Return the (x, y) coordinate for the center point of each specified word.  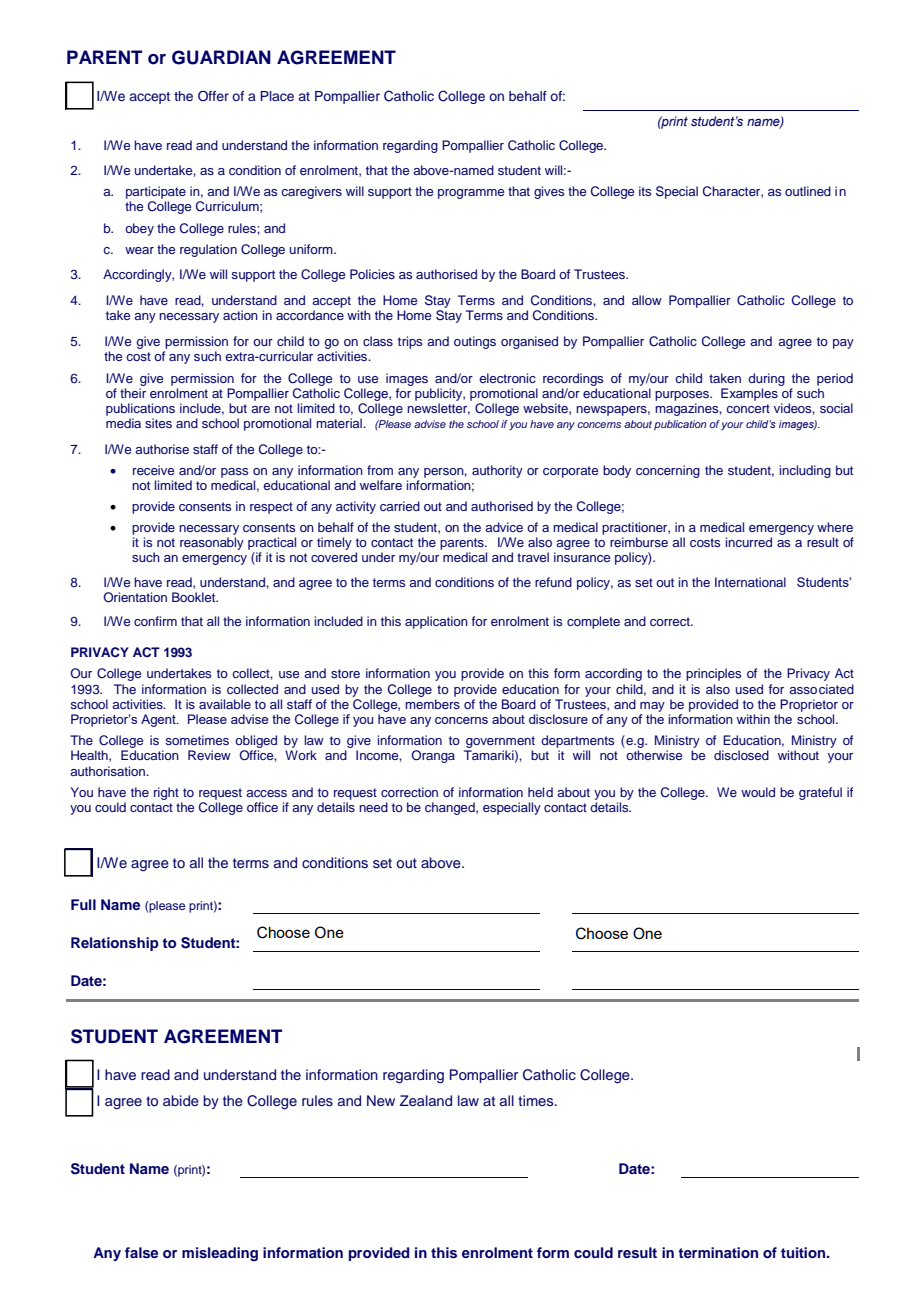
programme (471, 194)
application (436, 622)
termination (718, 1252)
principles (713, 674)
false (141, 1252)
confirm (155, 621)
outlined (808, 191)
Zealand (426, 1100)
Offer (213, 96)
